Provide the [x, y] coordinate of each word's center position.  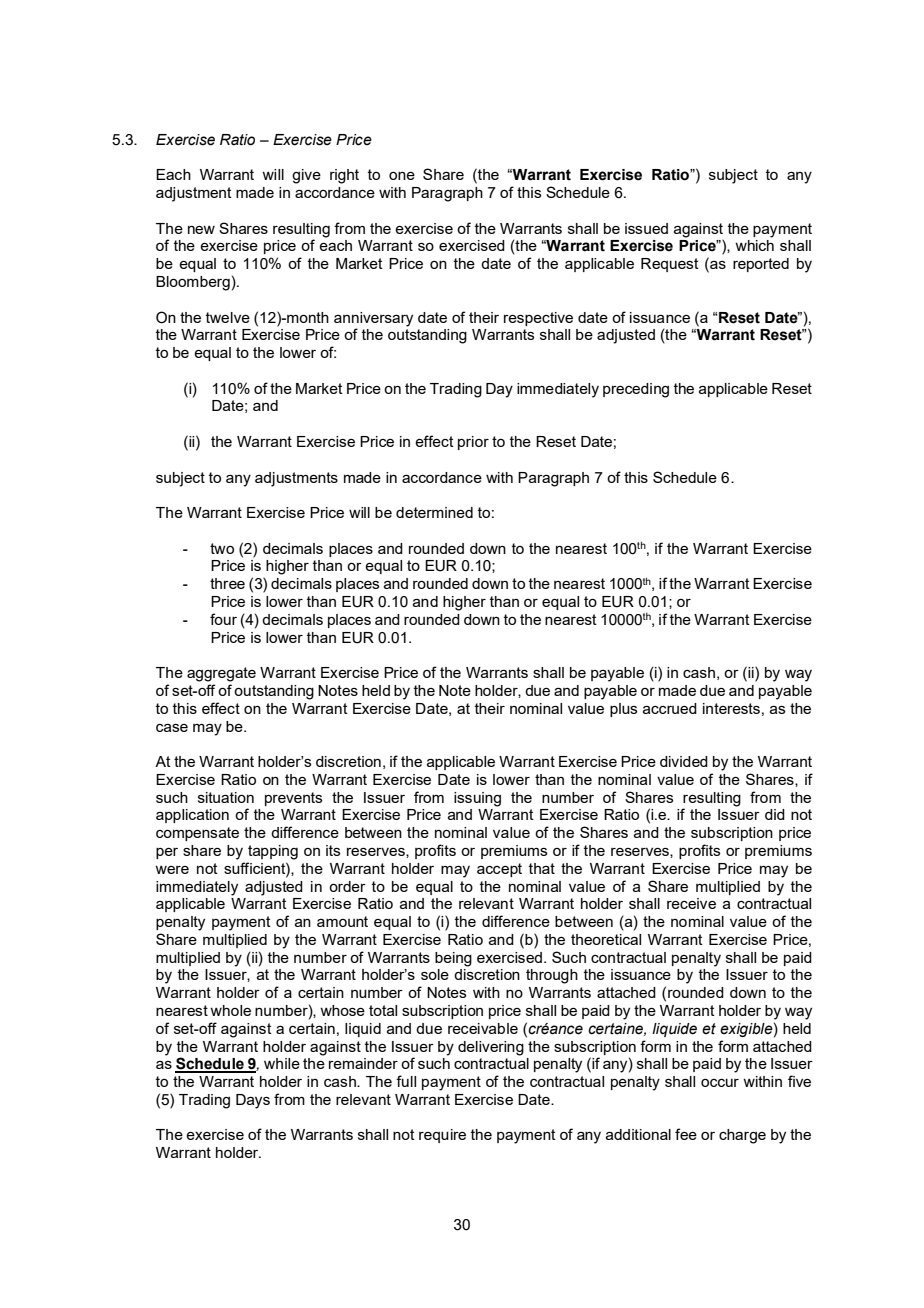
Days [253, 1101]
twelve [228, 317]
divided [684, 761]
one [402, 176]
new [201, 229]
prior [473, 443]
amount [342, 921]
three [227, 583]
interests [731, 708]
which [754, 245]
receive [691, 903]
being [453, 959]
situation [226, 797]
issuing [477, 799]
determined [434, 512]
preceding [636, 390]
